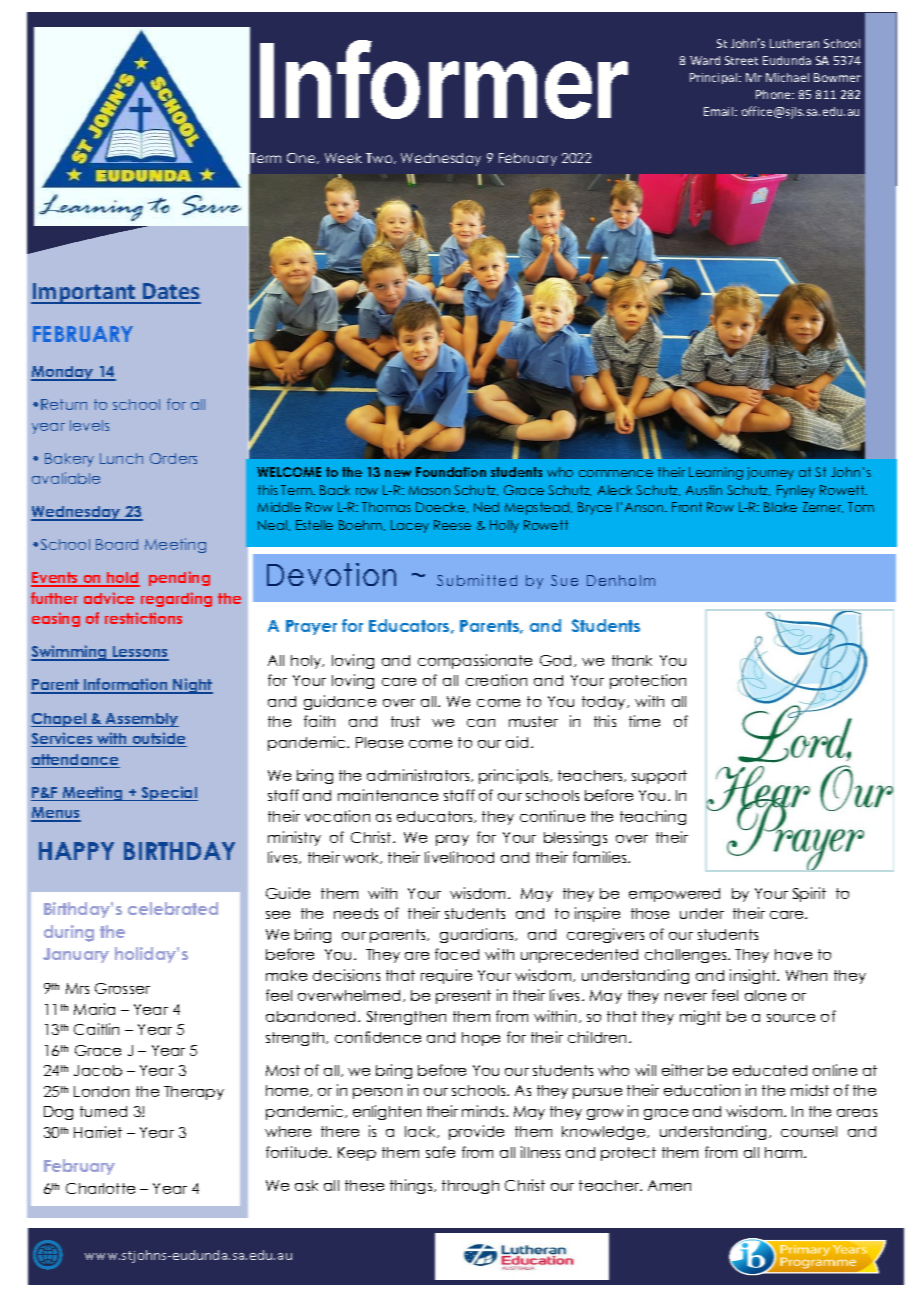 This screenshot has width=924, height=1308. I want to click on Informer, so click(444, 80).
